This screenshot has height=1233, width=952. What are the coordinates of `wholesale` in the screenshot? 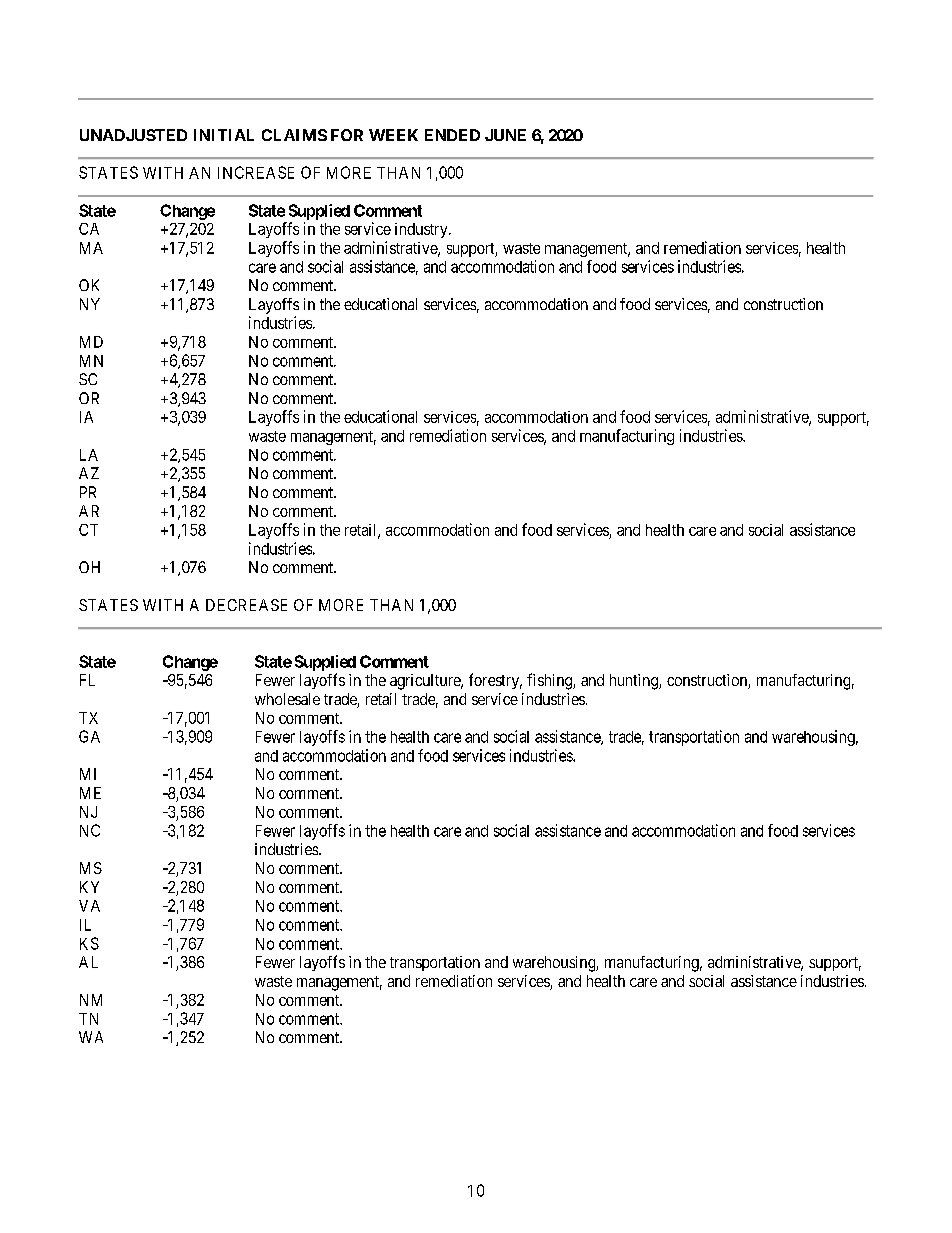 It's located at (287, 699).
